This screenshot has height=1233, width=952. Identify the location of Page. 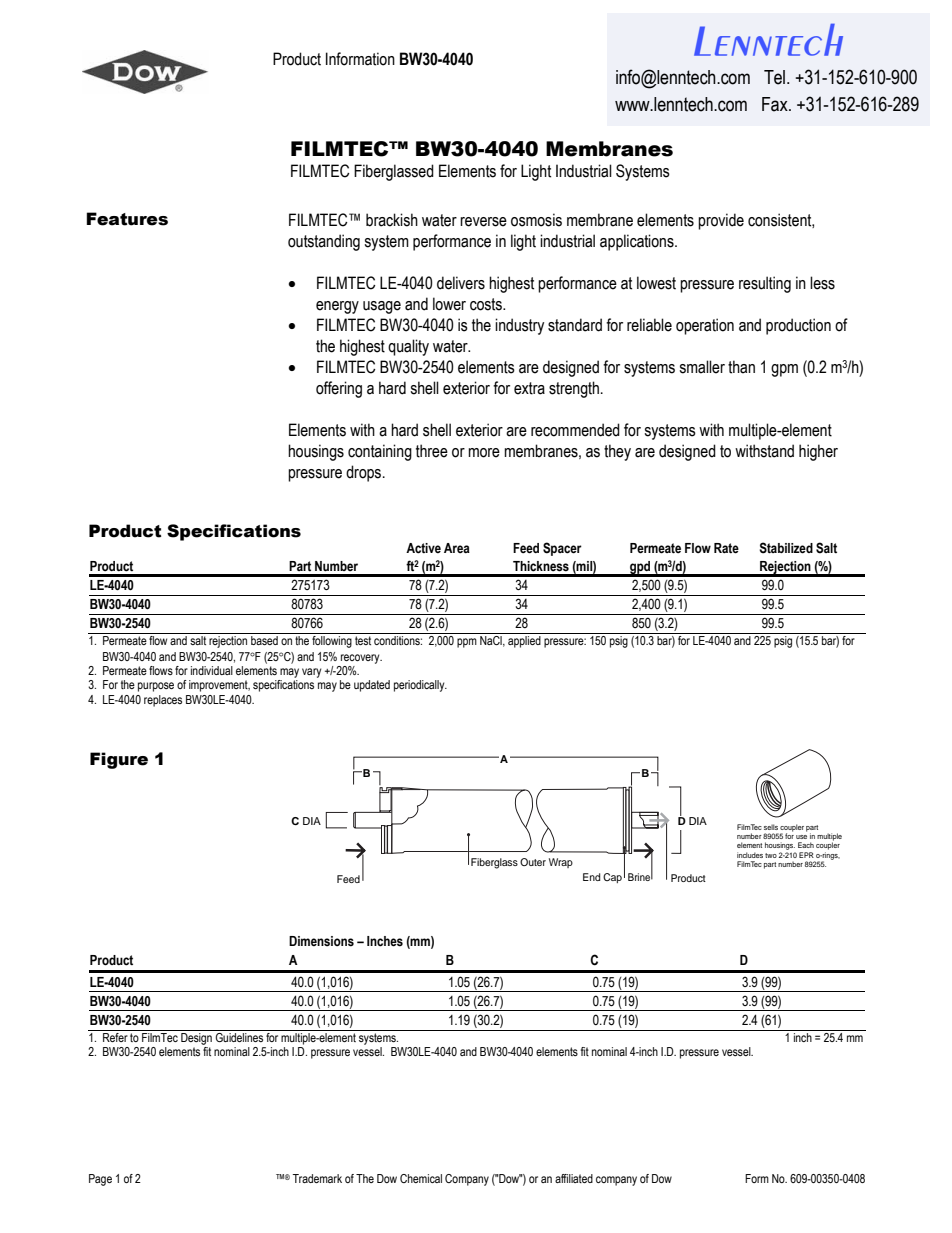
(100, 1180).
